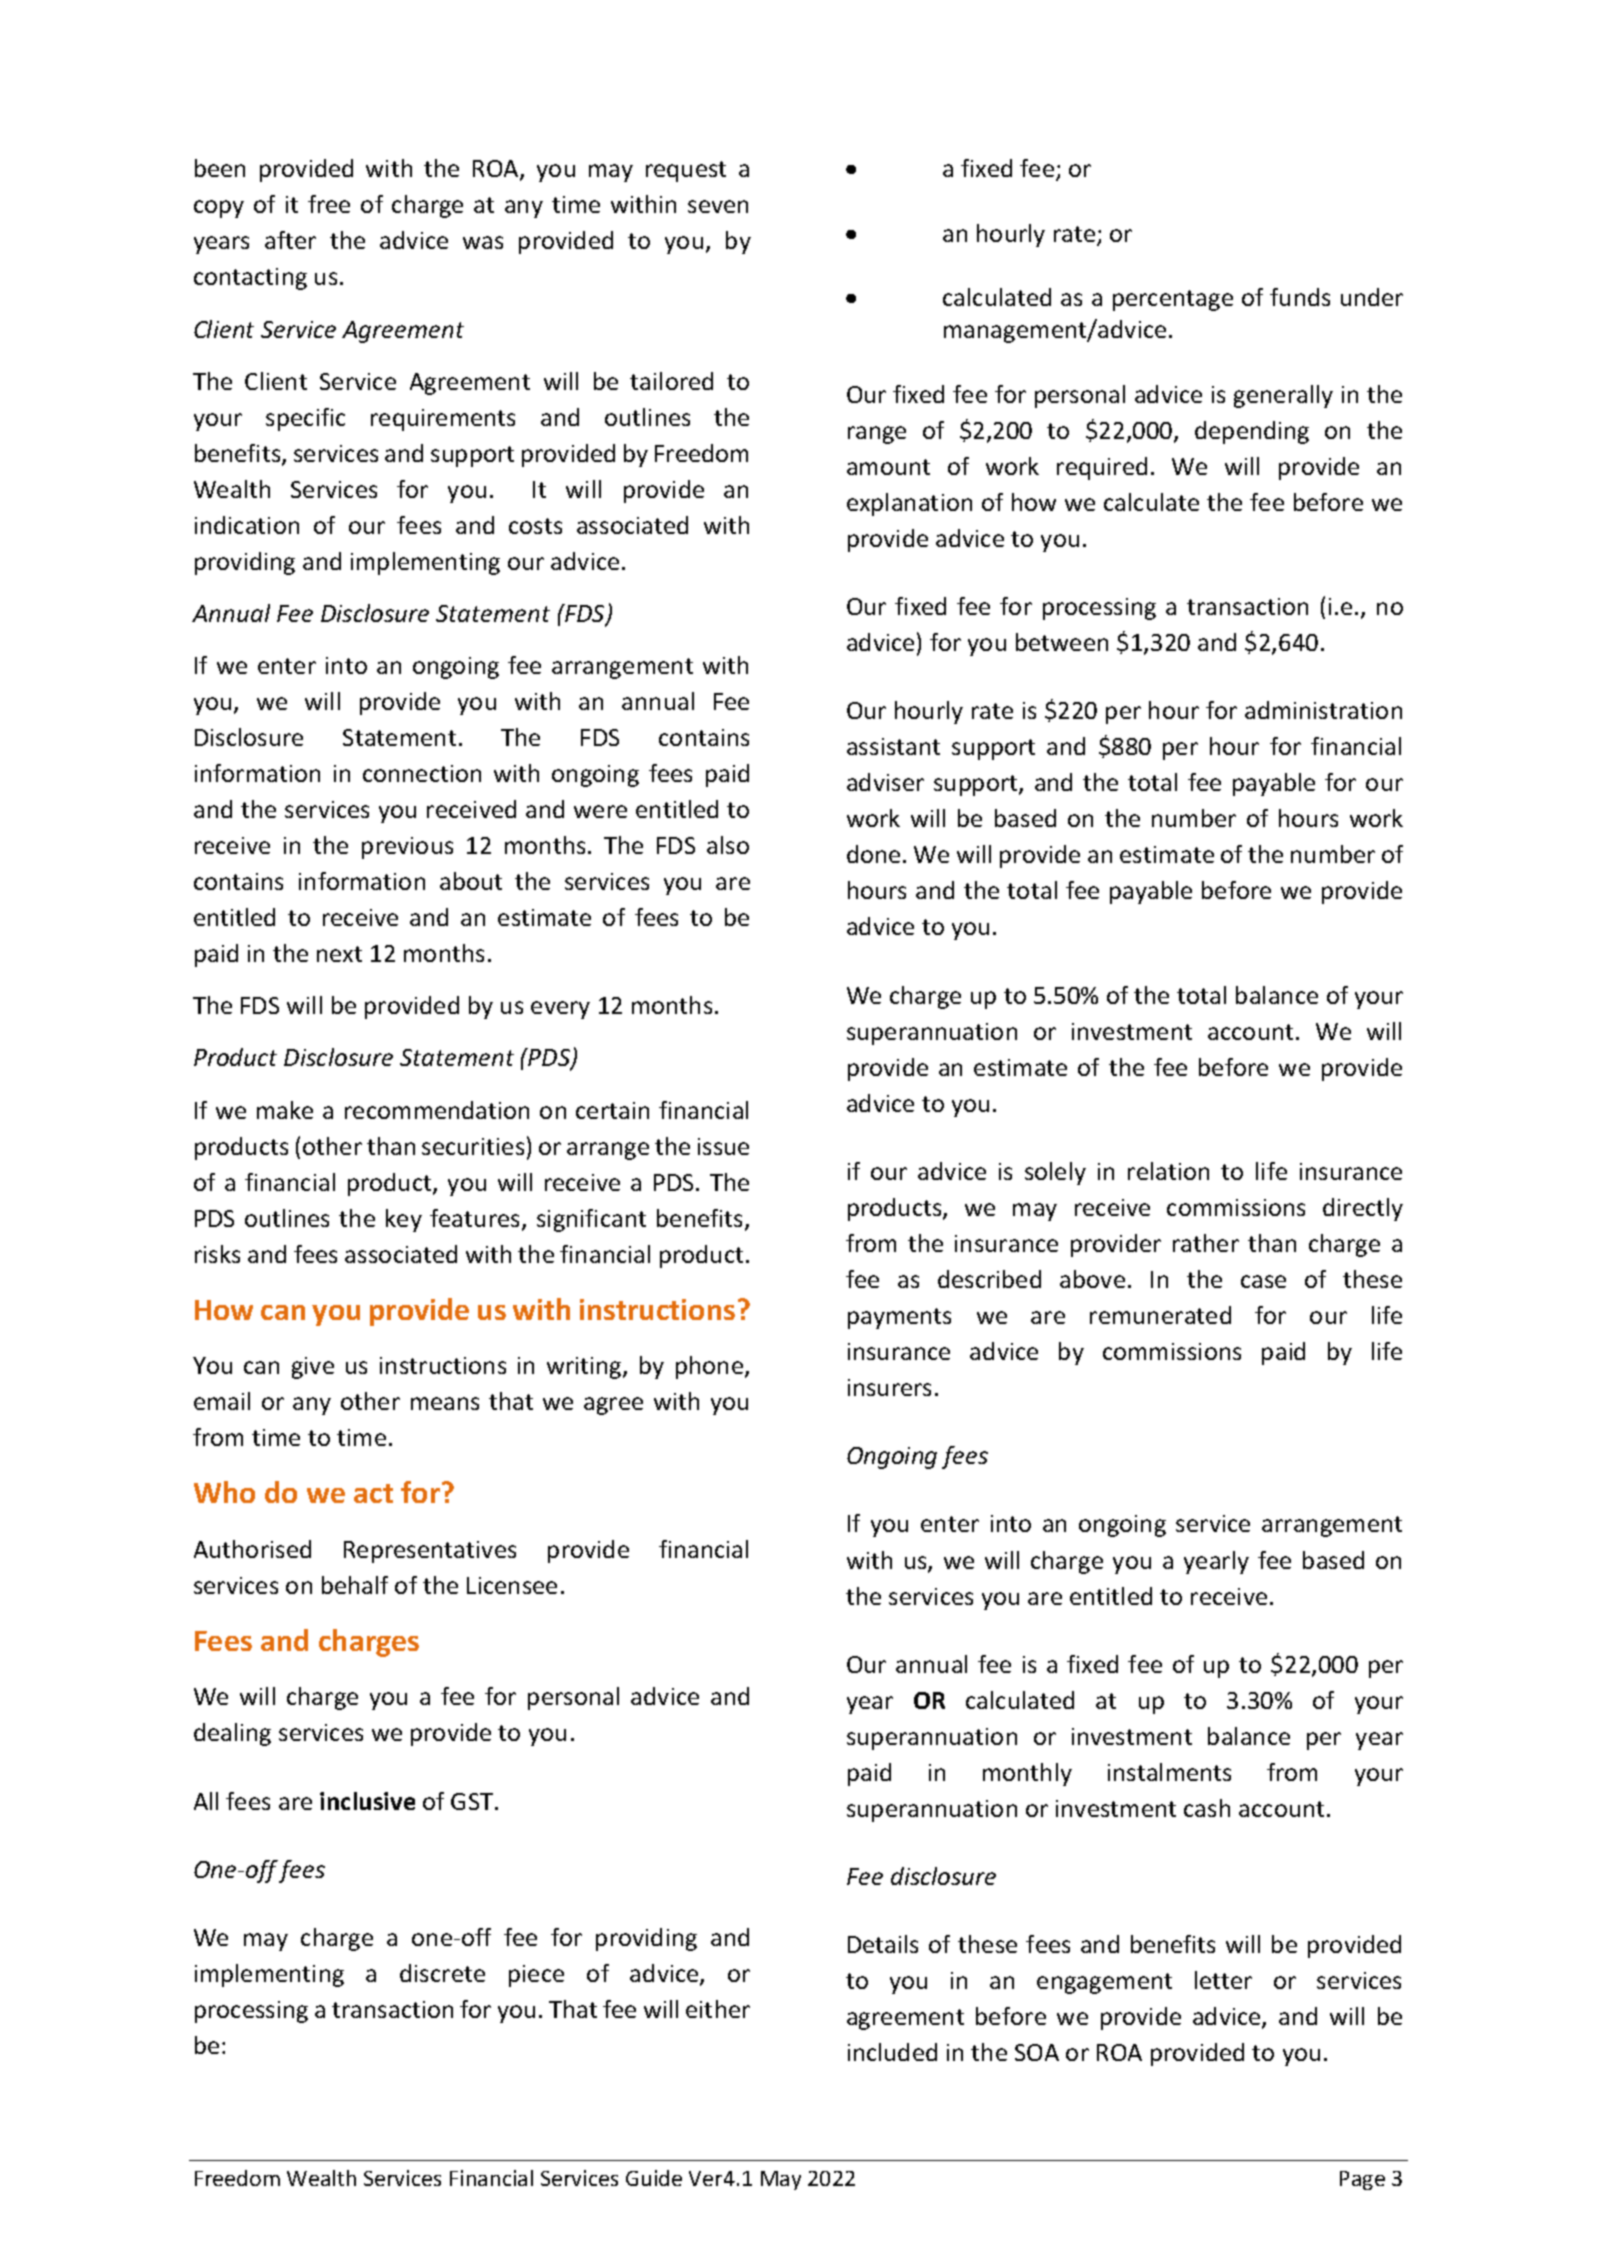  Describe the element at coordinates (1173, 300) in the screenshot. I see `percentage` at that location.
